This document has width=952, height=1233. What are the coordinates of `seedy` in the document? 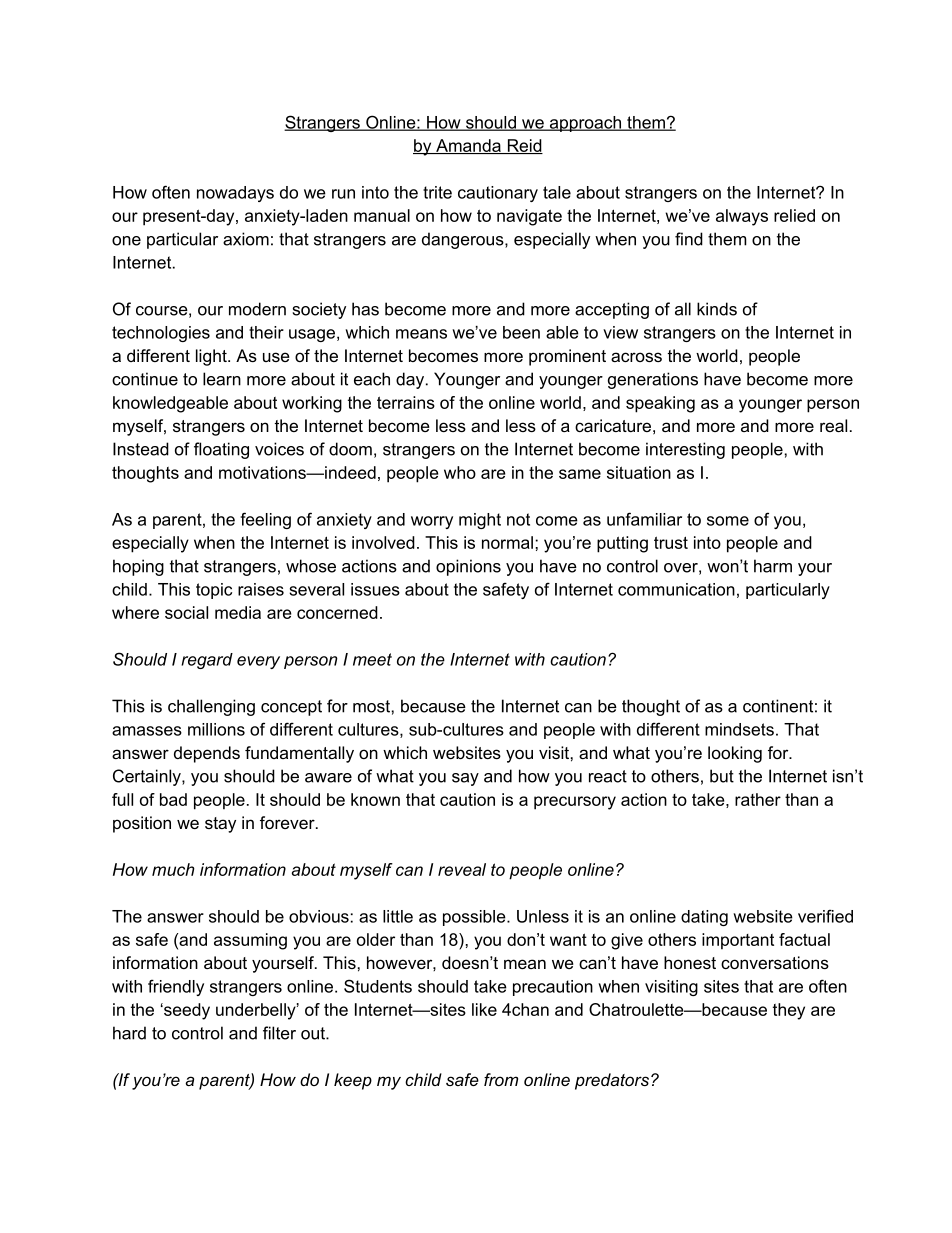 It's located at (186, 1011).
